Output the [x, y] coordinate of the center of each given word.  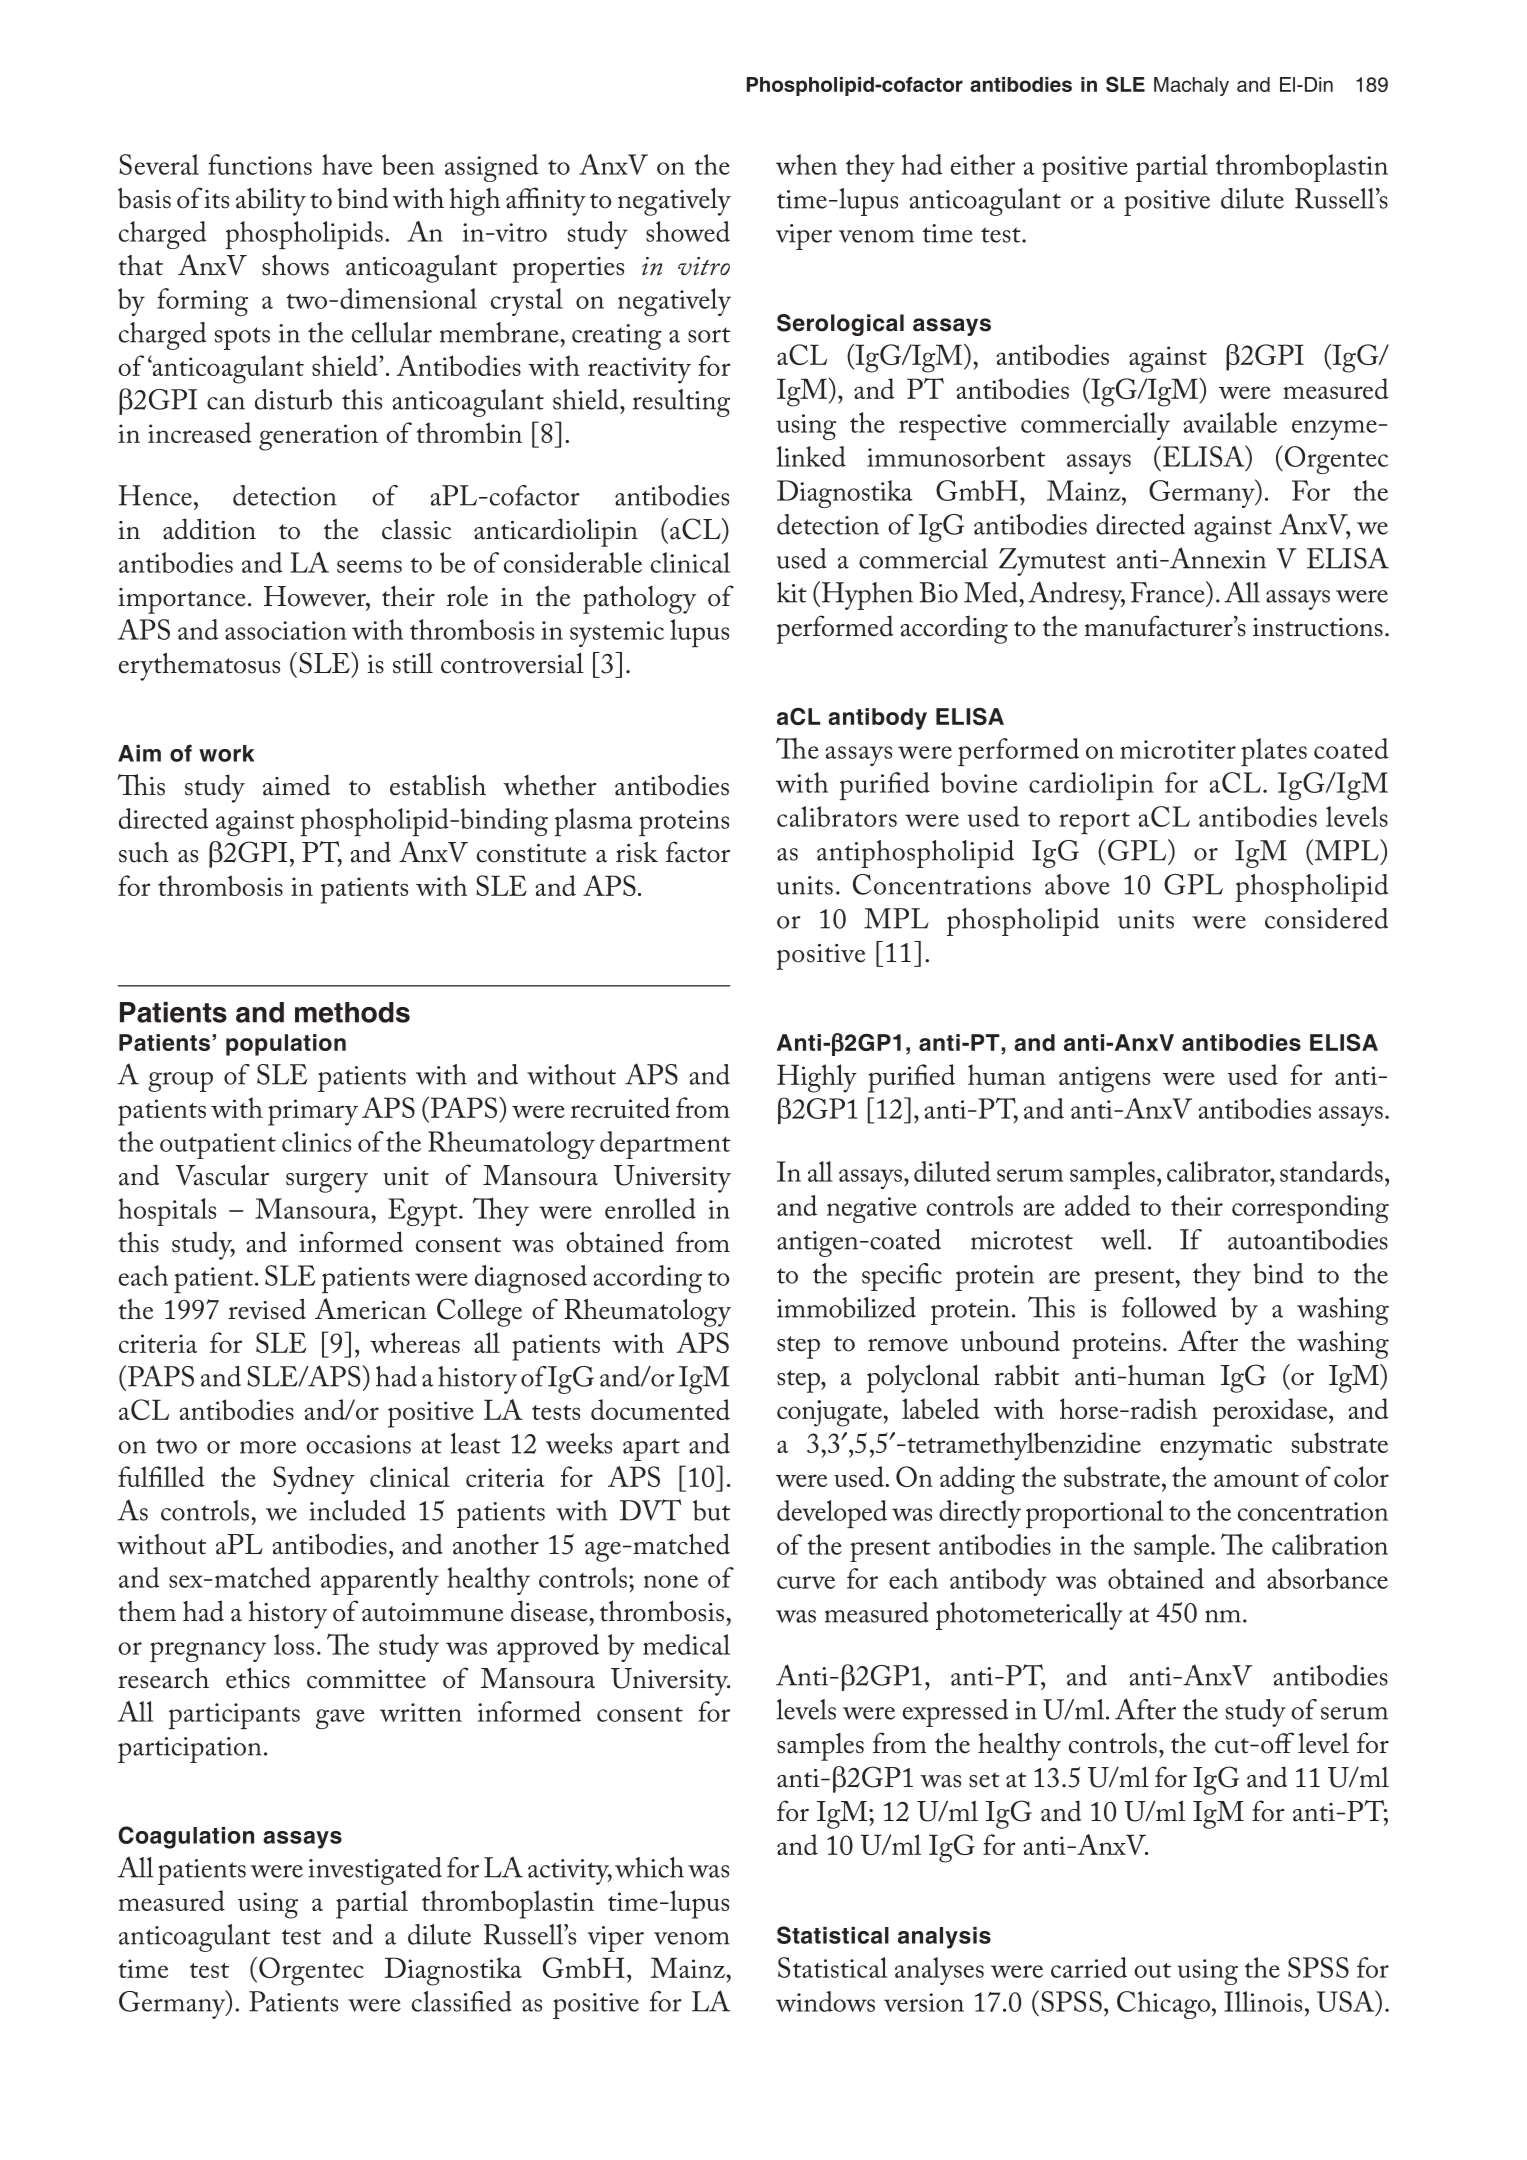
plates [1274, 752]
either [983, 164]
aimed [296, 785]
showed [688, 231]
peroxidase [1271, 1412]
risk [637, 852]
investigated [375, 1871]
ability [271, 202]
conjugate [830, 1413]
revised [267, 1309]
